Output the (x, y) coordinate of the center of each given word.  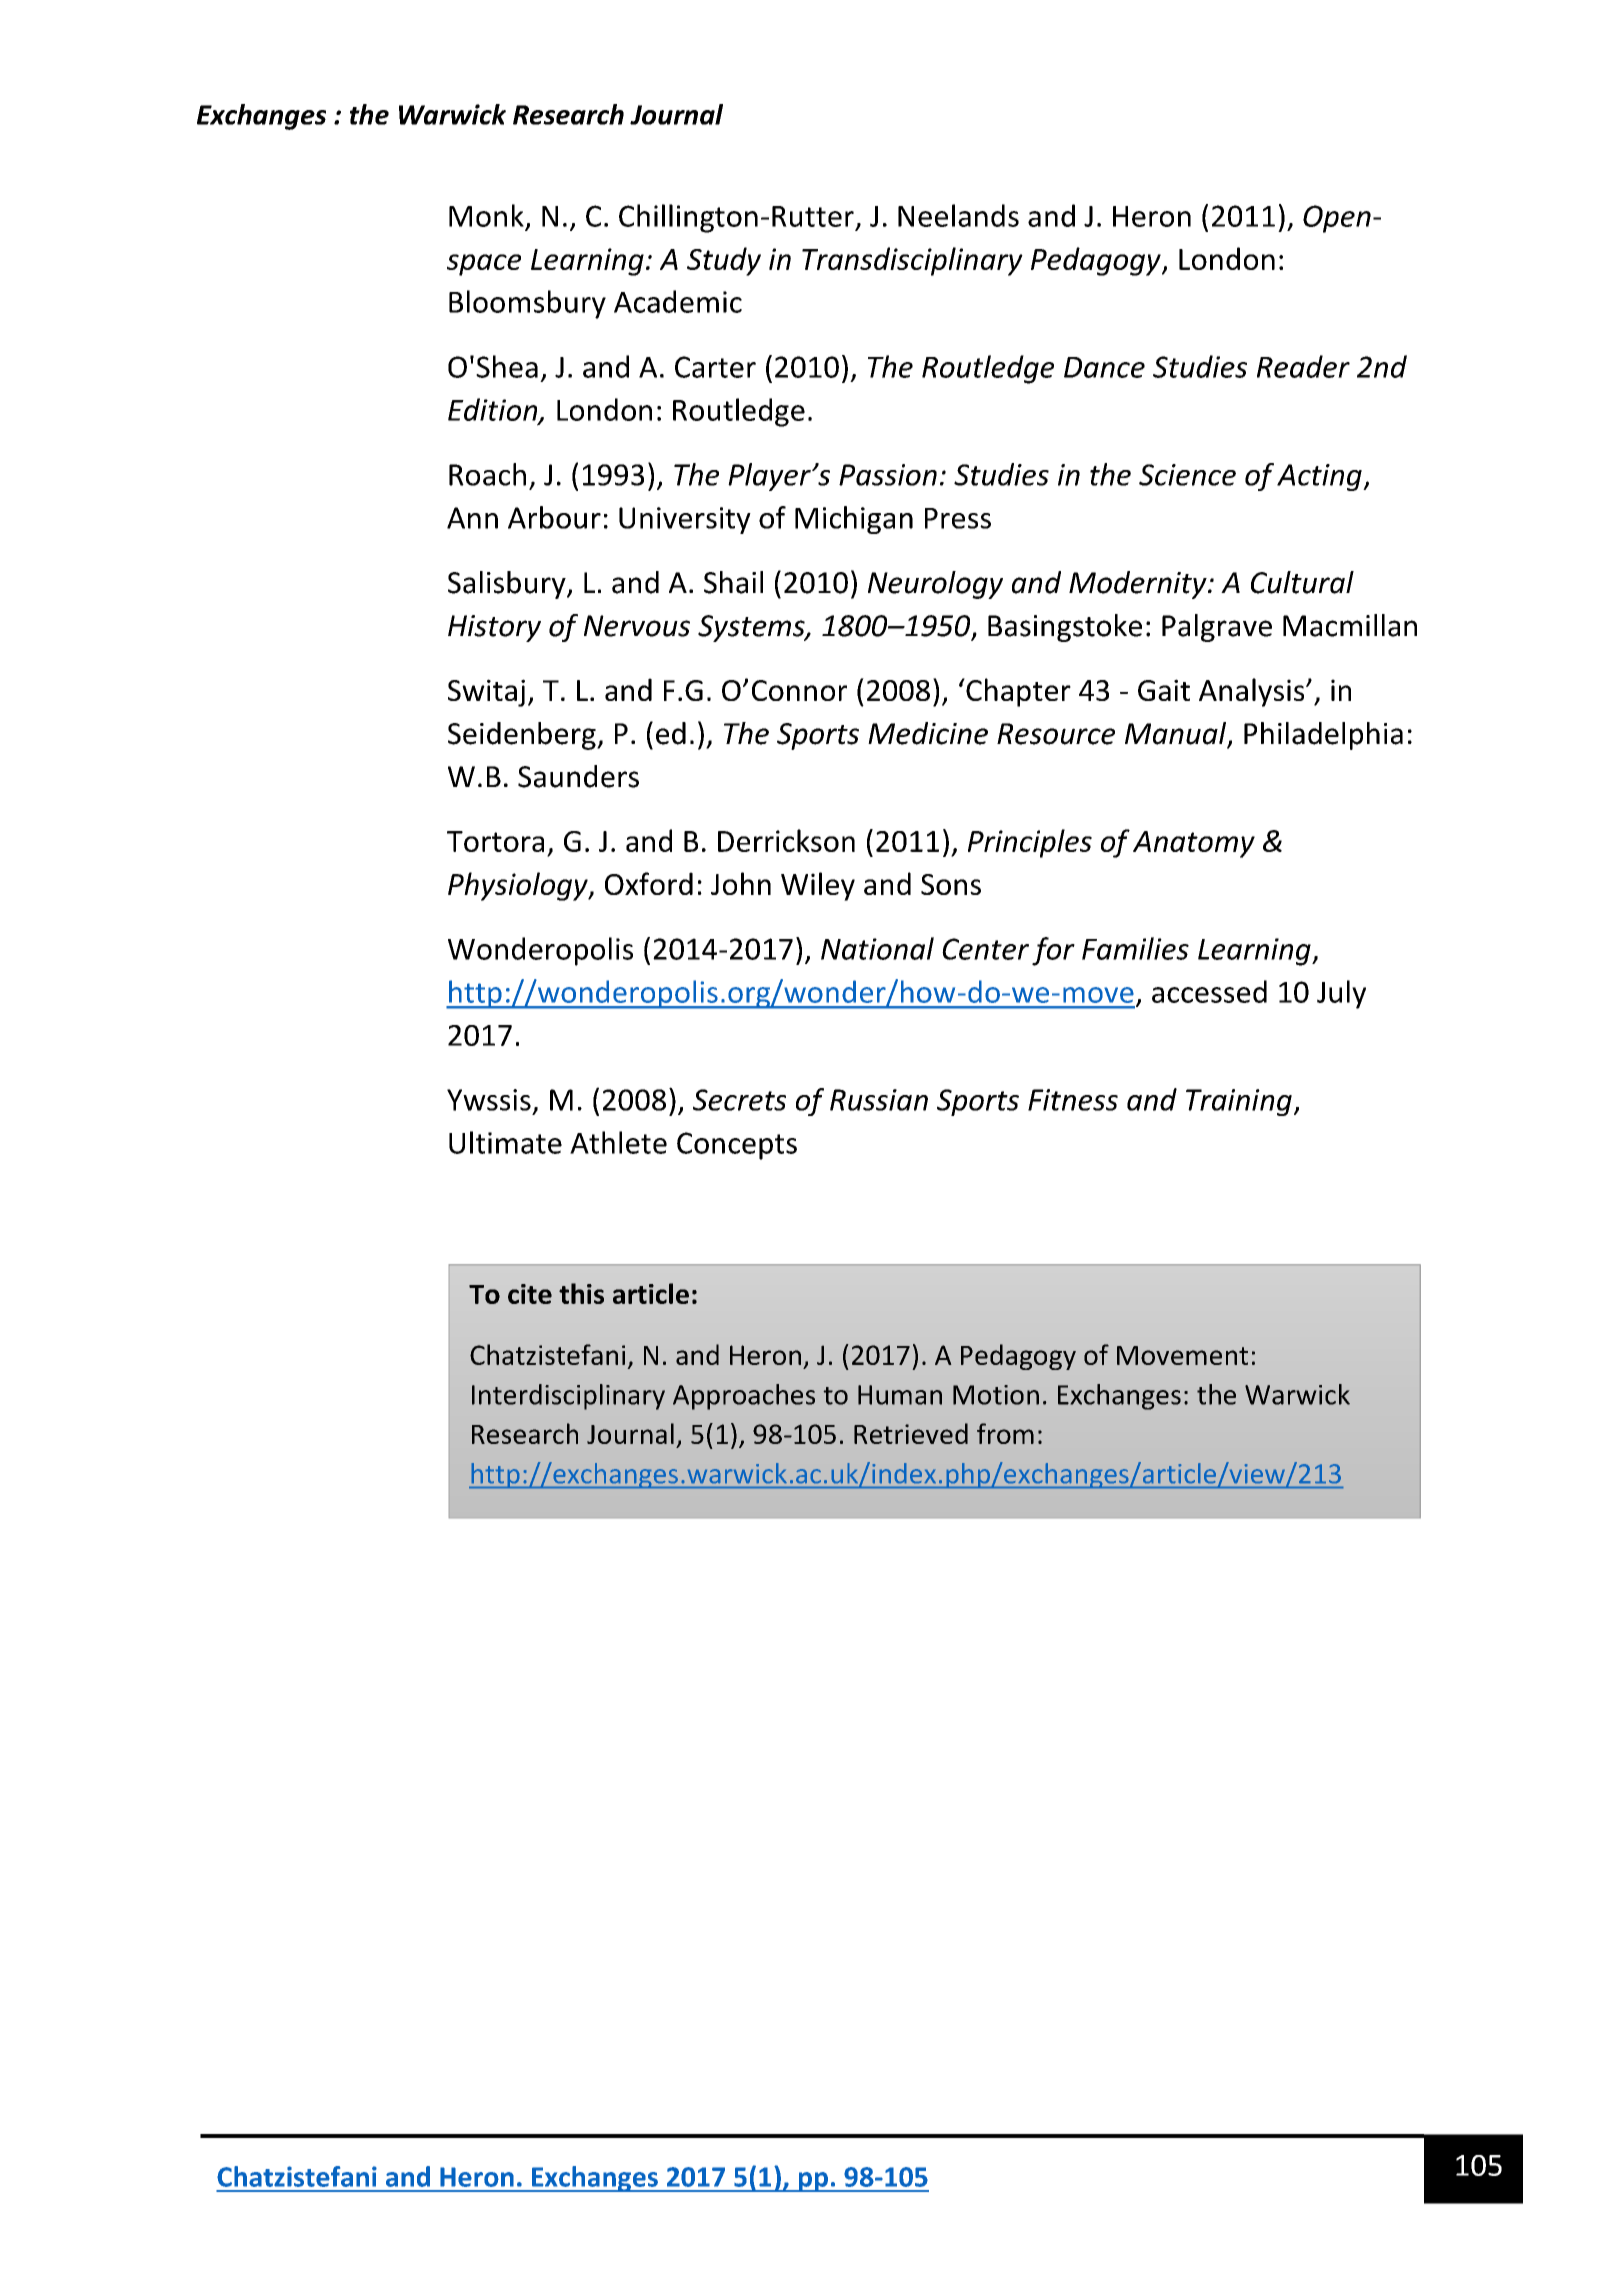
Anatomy (1194, 844)
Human (900, 1395)
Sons (951, 884)
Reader (1303, 366)
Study (724, 261)
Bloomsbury (527, 304)
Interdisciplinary (568, 1397)
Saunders (578, 776)
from (1005, 1433)
